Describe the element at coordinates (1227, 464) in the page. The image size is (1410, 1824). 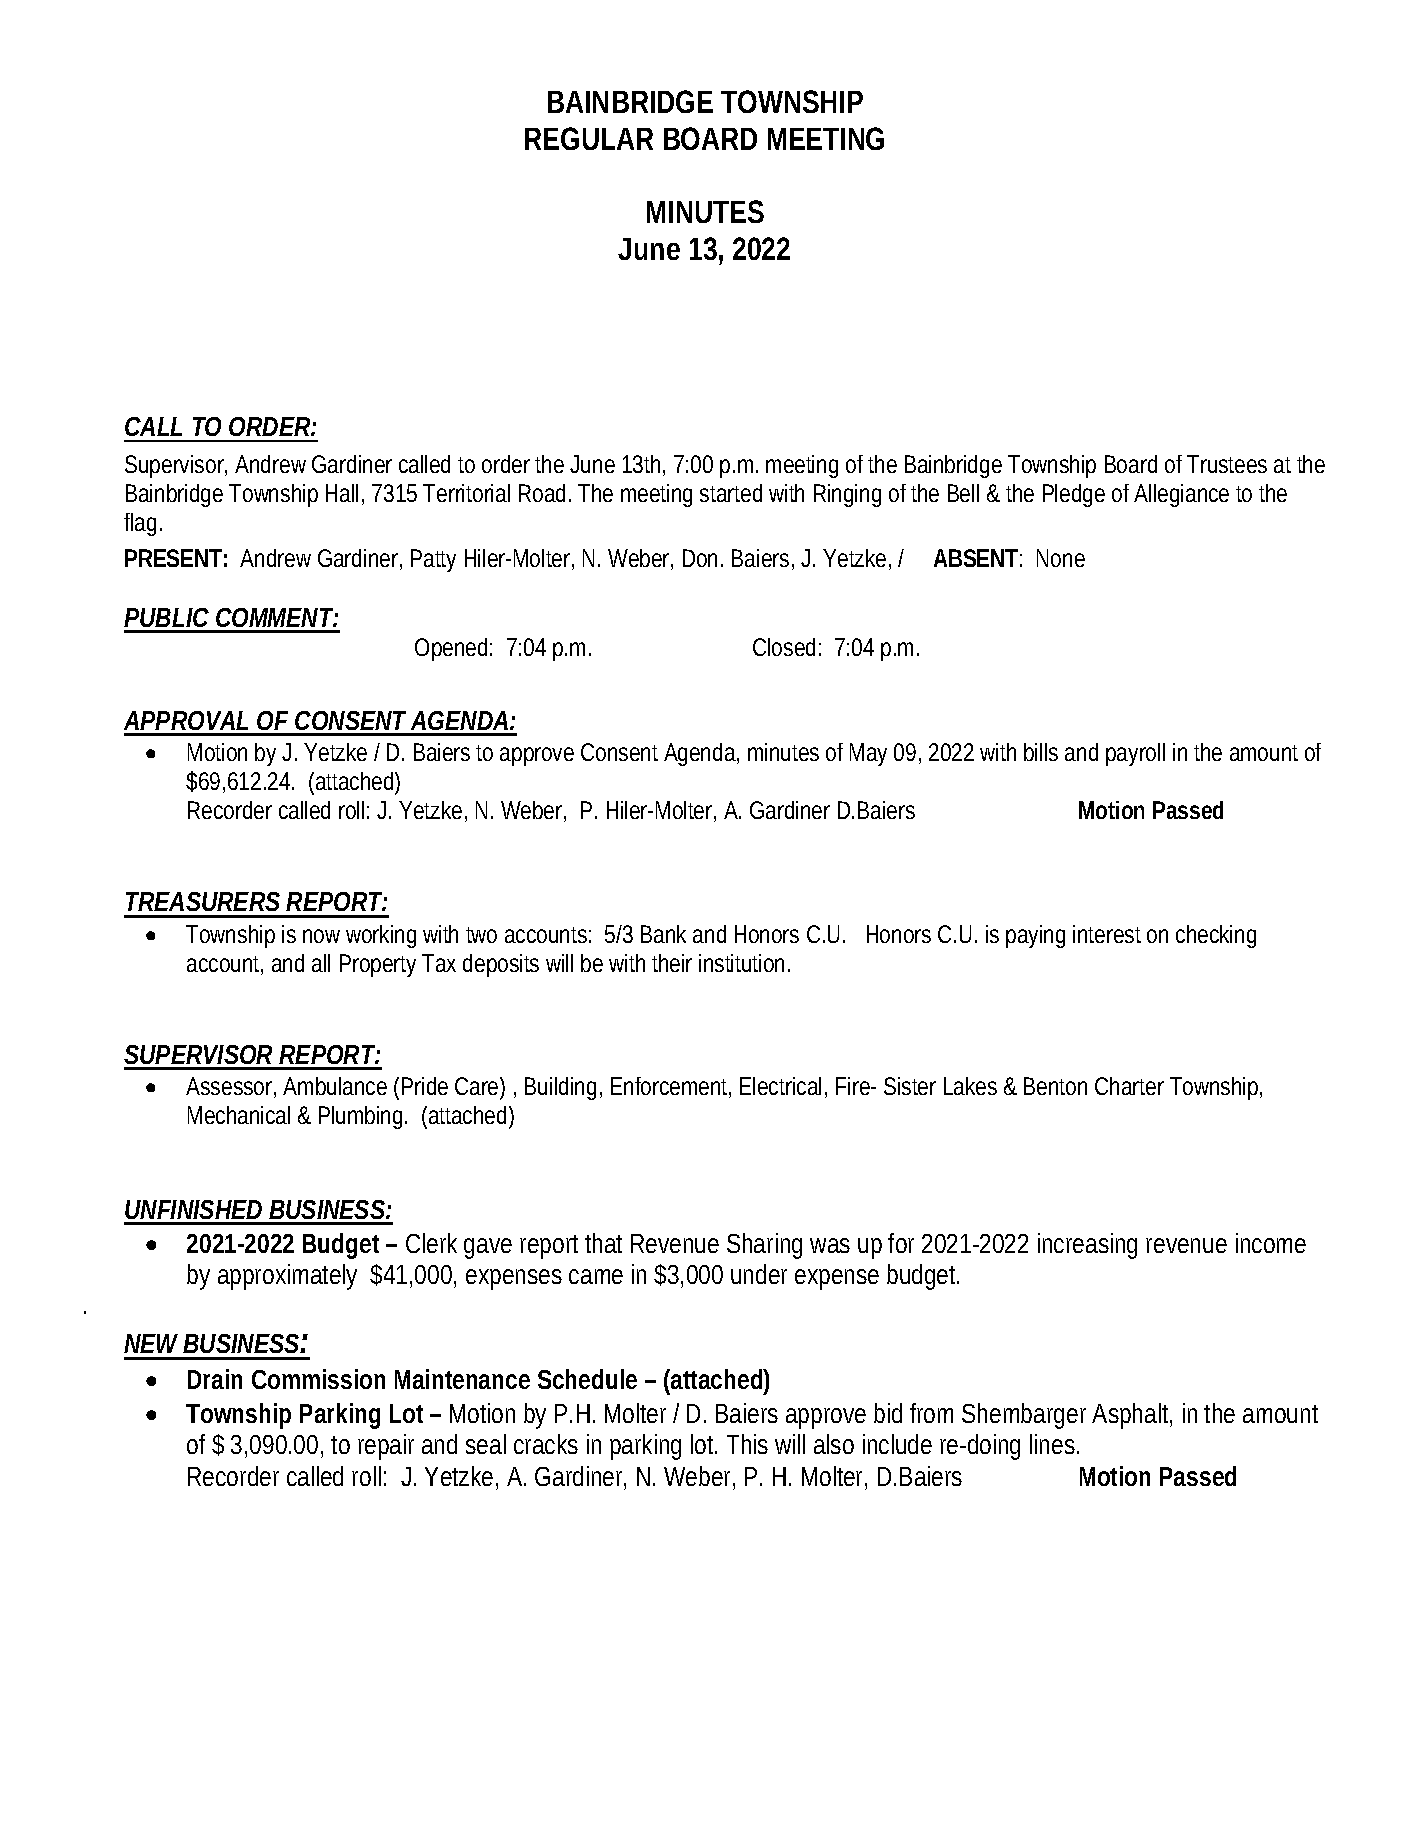
I see `Trustees` at that location.
